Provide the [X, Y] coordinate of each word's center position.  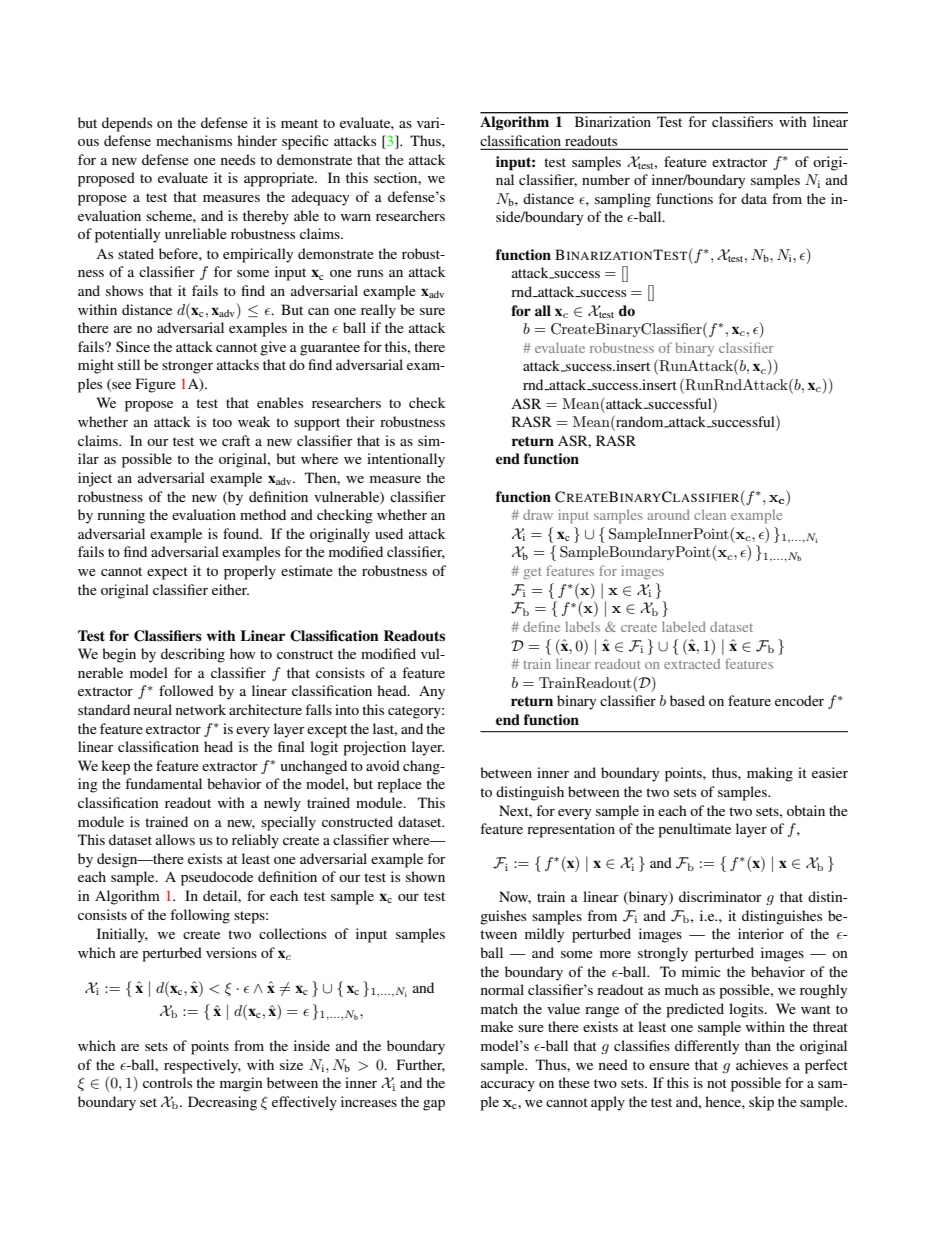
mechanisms [194, 140]
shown [425, 876]
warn [356, 217]
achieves [762, 1064]
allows [175, 839]
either [230, 589]
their [360, 421]
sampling [623, 200]
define [541, 626]
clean [710, 515]
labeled [684, 626]
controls [167, 1082]
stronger [187, 367]
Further [421, 1065]
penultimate [694, 830]
